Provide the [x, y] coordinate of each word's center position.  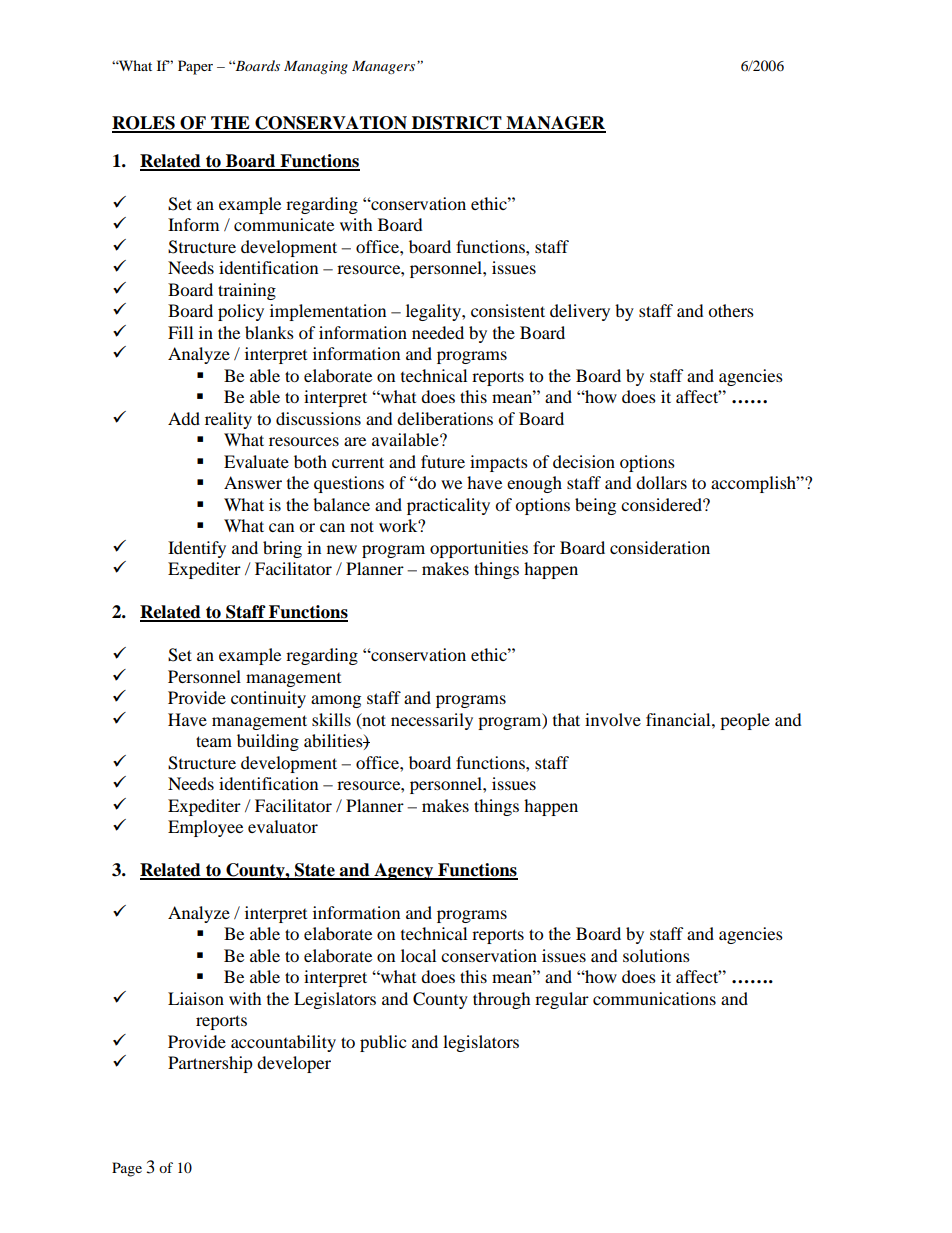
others [731, 310]
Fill [180, 332]
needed [438, 332]
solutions [656, 955]
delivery [580, 312]
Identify [197, 549]
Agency [404, 871]
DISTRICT [457, 124]
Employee [205, 828]
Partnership [210, 1064]
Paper [195, 67]
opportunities [479, 549]
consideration [660, 547]
